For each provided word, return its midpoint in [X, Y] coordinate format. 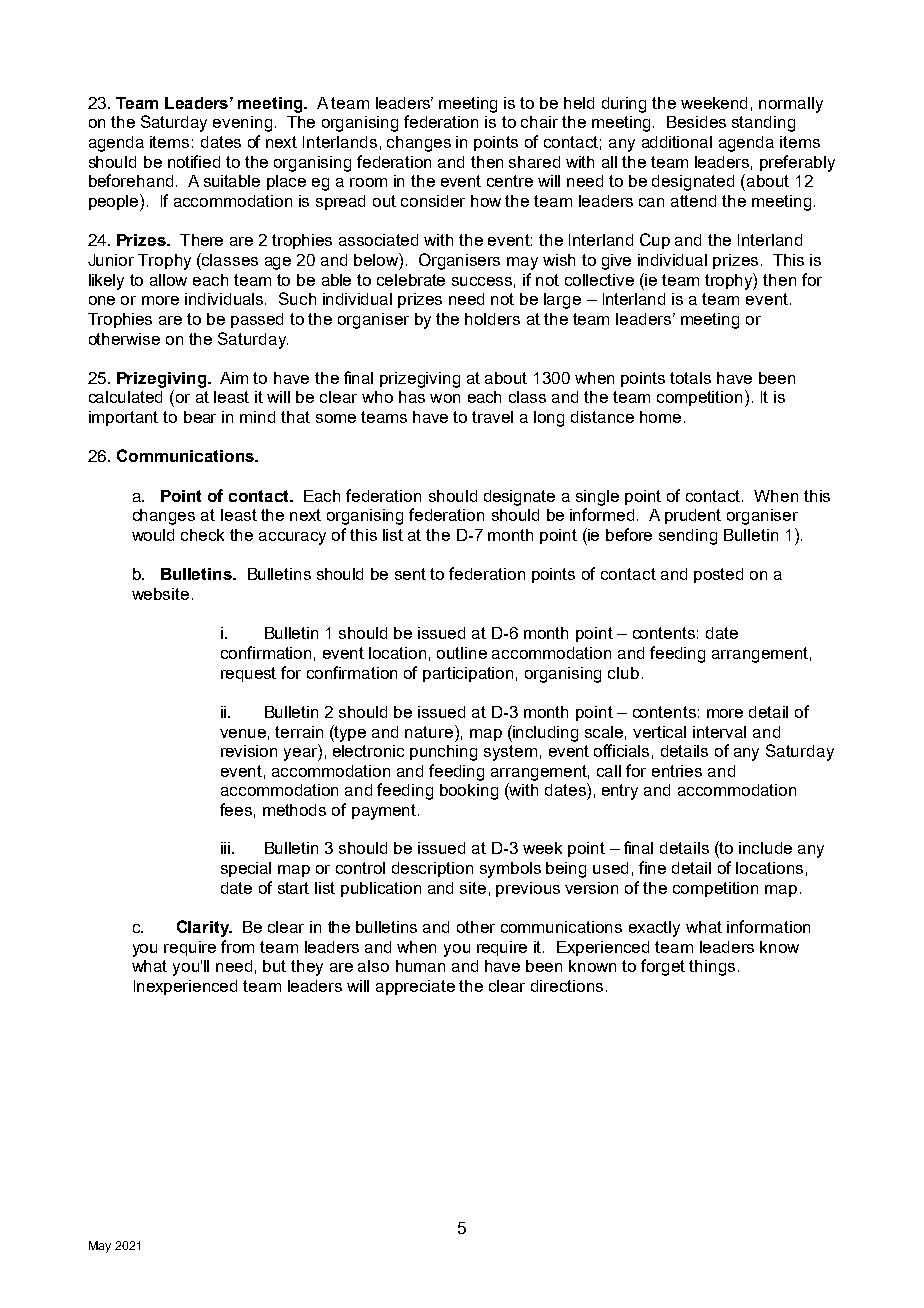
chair [539, 122]
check [202, 535]
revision [249, 751]
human [420, 966]
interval [719, 732]
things [712, 968]
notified [194, 161]
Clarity [204, 928]
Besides [696, 122]
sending [688, 537]
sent [410, 574]
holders [492, 319]
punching [443, 753]
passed [257, 320]
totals [690, 378]
